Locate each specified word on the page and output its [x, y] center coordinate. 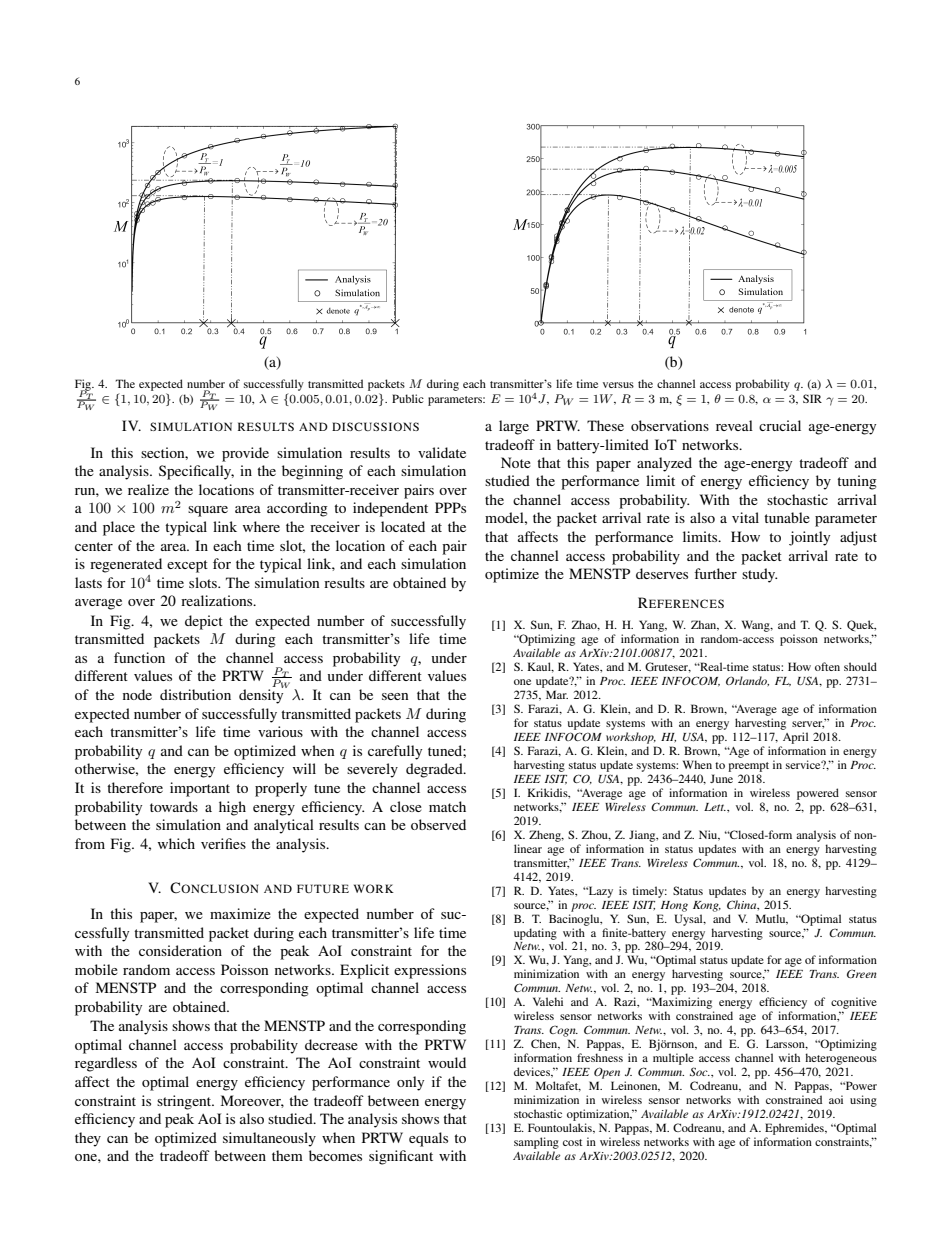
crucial [780, 425]
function [139, 657]
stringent [185, 1102]
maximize [240, 913]
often [827, 666]
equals [428, 1139]
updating [535, 934]
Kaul [540, 667]
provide [245, 454]
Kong [707, 906]
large [514, 427]
